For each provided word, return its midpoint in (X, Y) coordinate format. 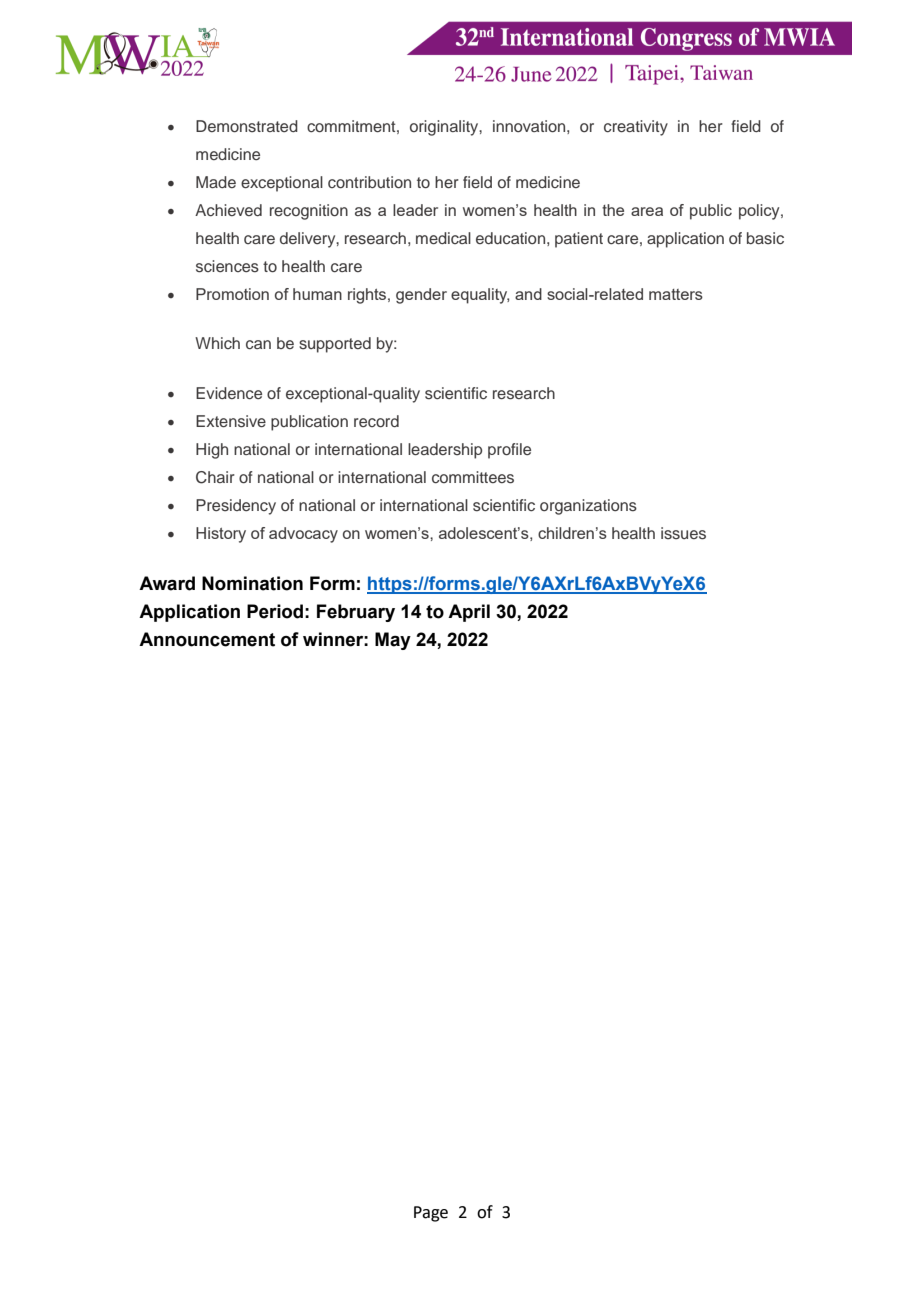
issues (683, 533)
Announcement (207, 639)
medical (443, 238)
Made (216, 182)
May (393, 641)
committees (473, 477)
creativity (636, 128)
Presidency (236, 507)
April (469, 613)
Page (431, 1214)
